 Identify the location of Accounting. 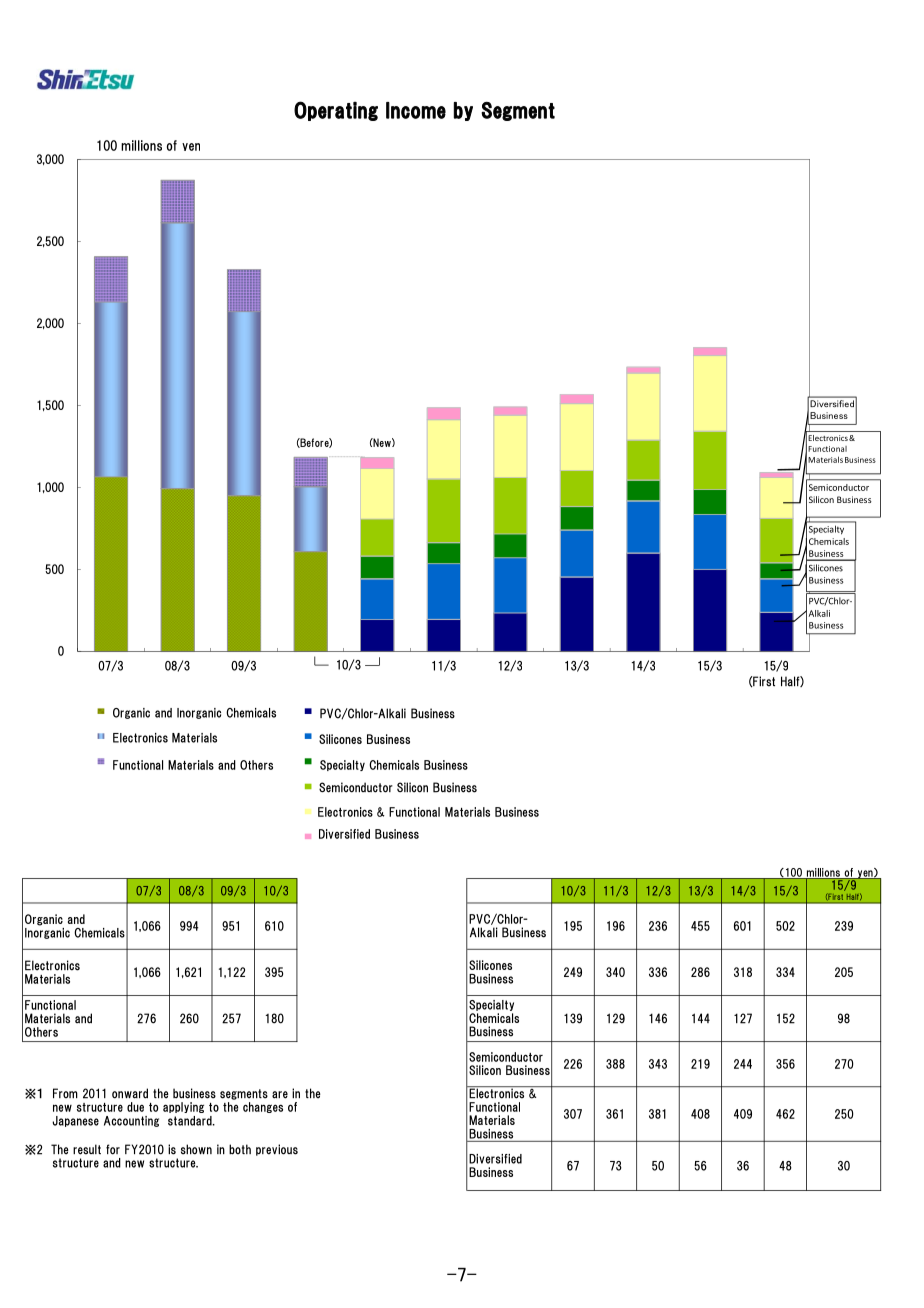
(131, 1121).
